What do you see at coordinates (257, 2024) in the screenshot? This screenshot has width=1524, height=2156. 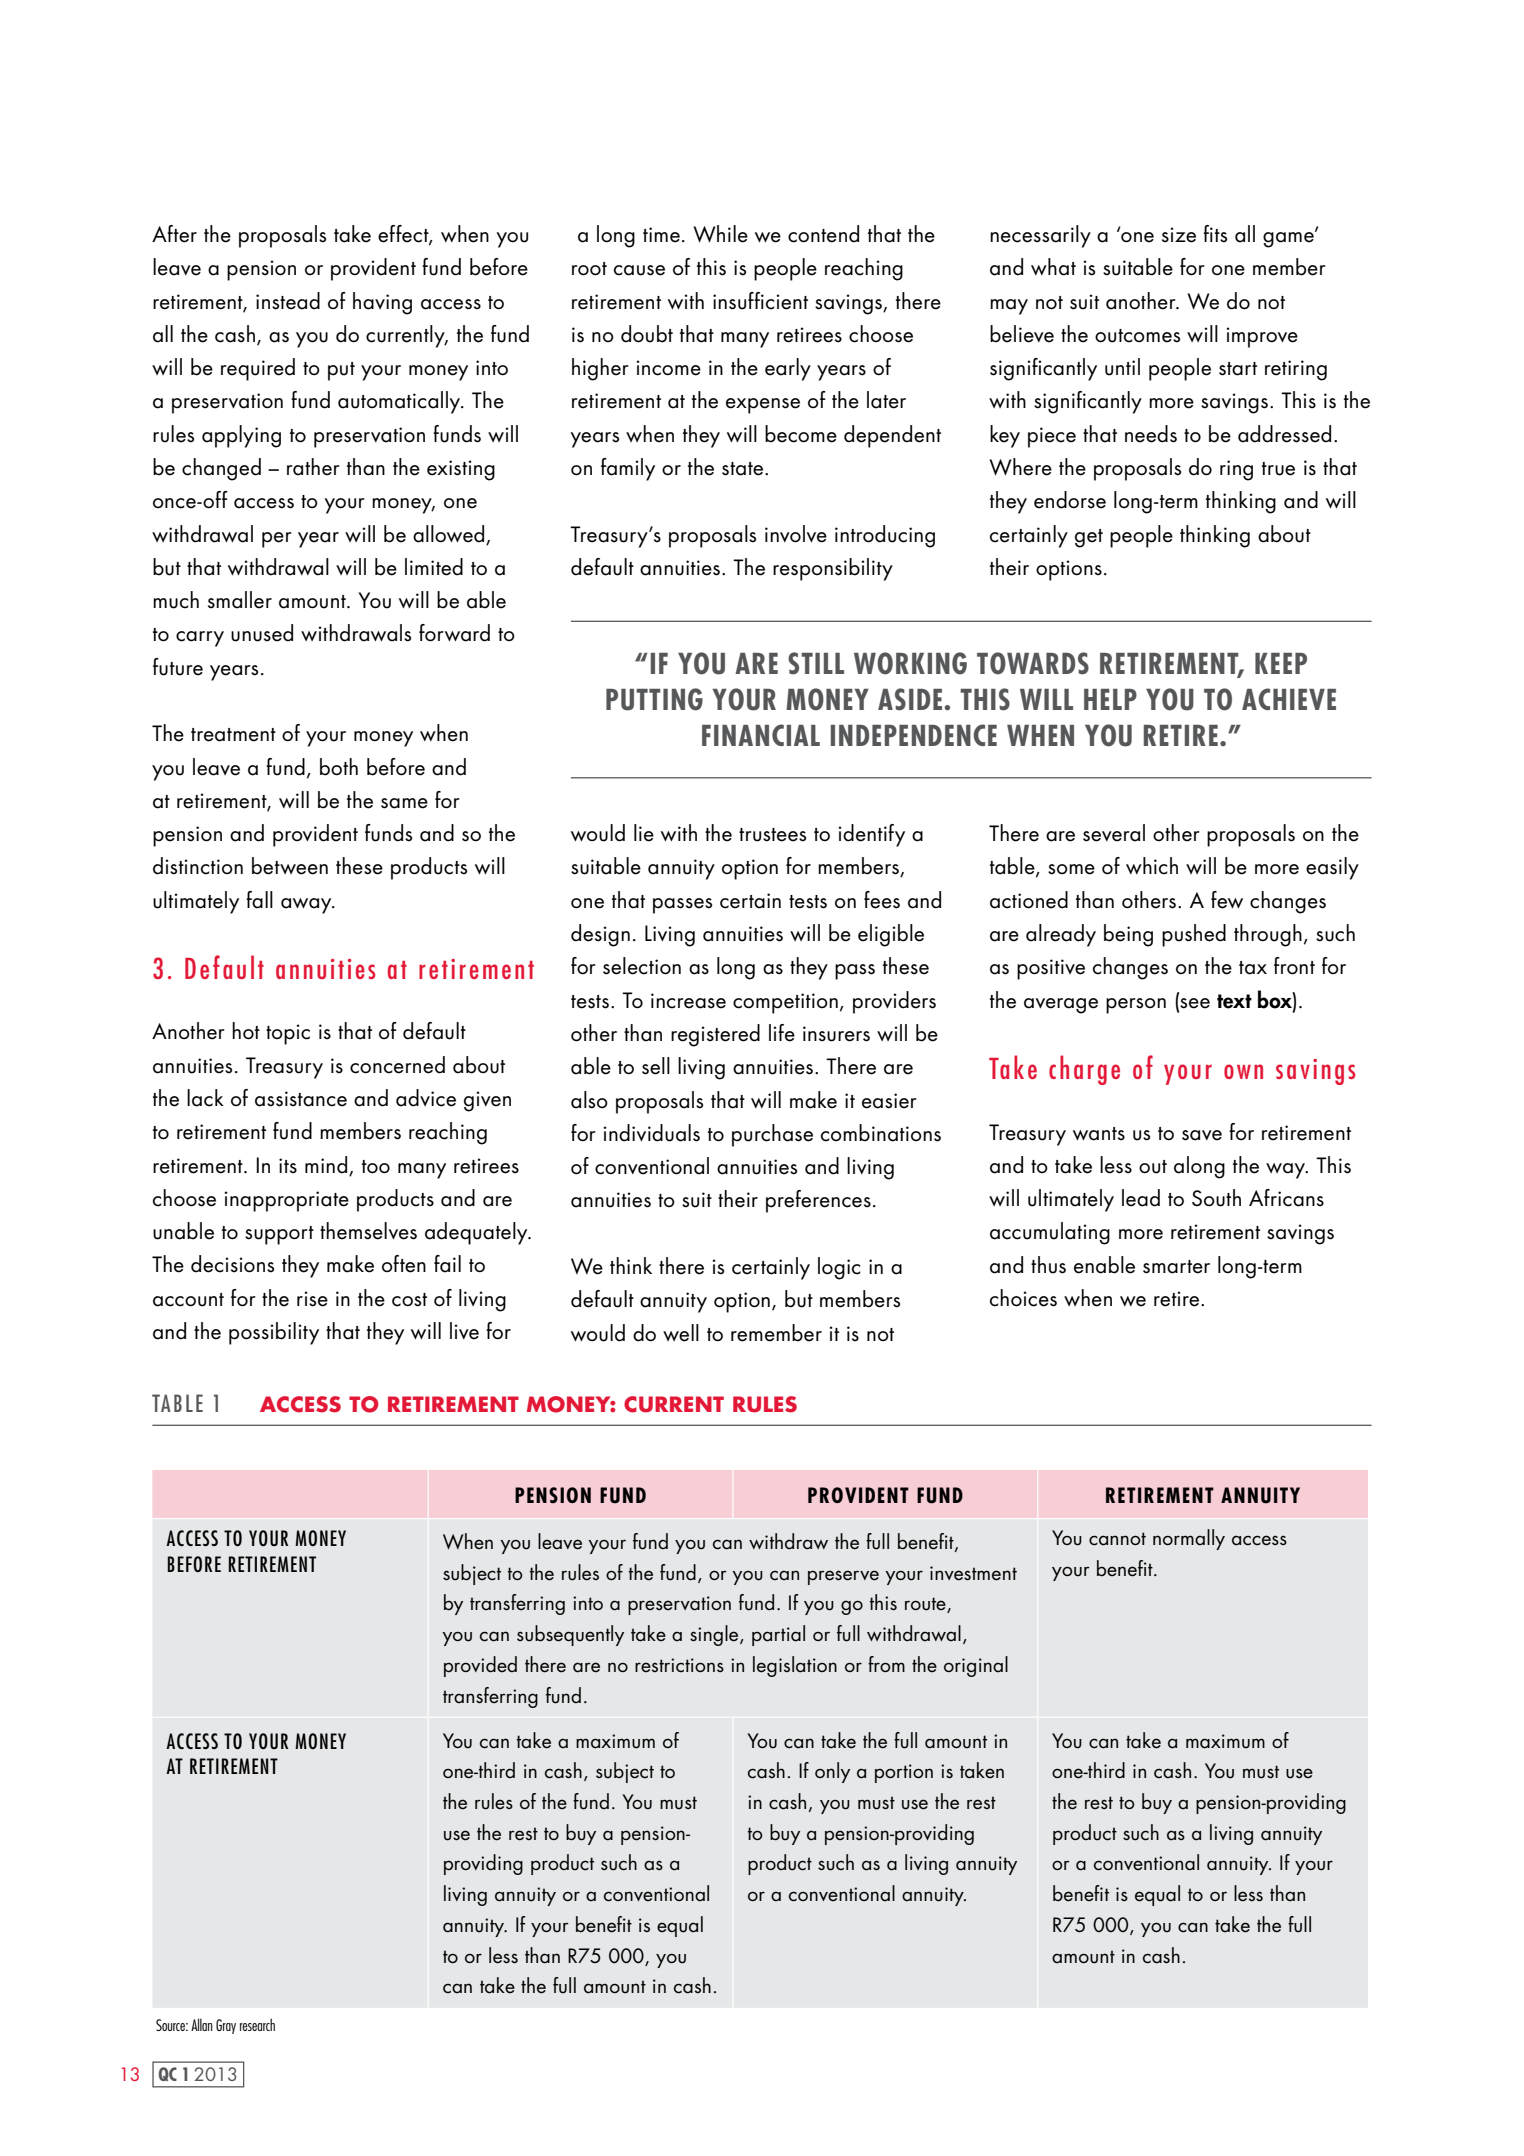 I see `research` at bounding box center [257, 2024].
